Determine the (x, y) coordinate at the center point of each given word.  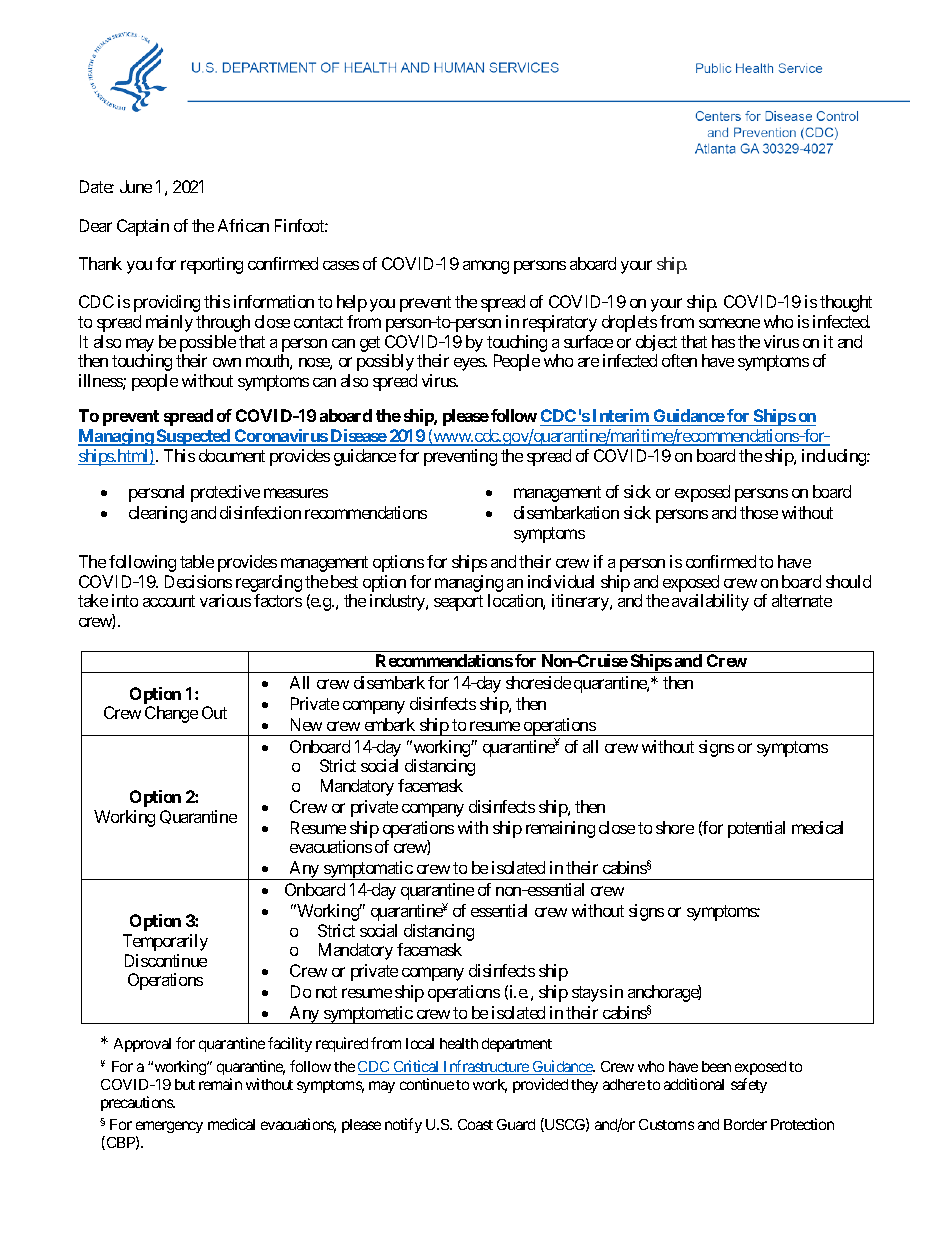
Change (171, 714)
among (486, 267)
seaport (458, 603)
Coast (475, 1124)
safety (749, 1085)
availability (710, 602)
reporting (212, 265)
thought (846, 303)
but (185, 1084)
